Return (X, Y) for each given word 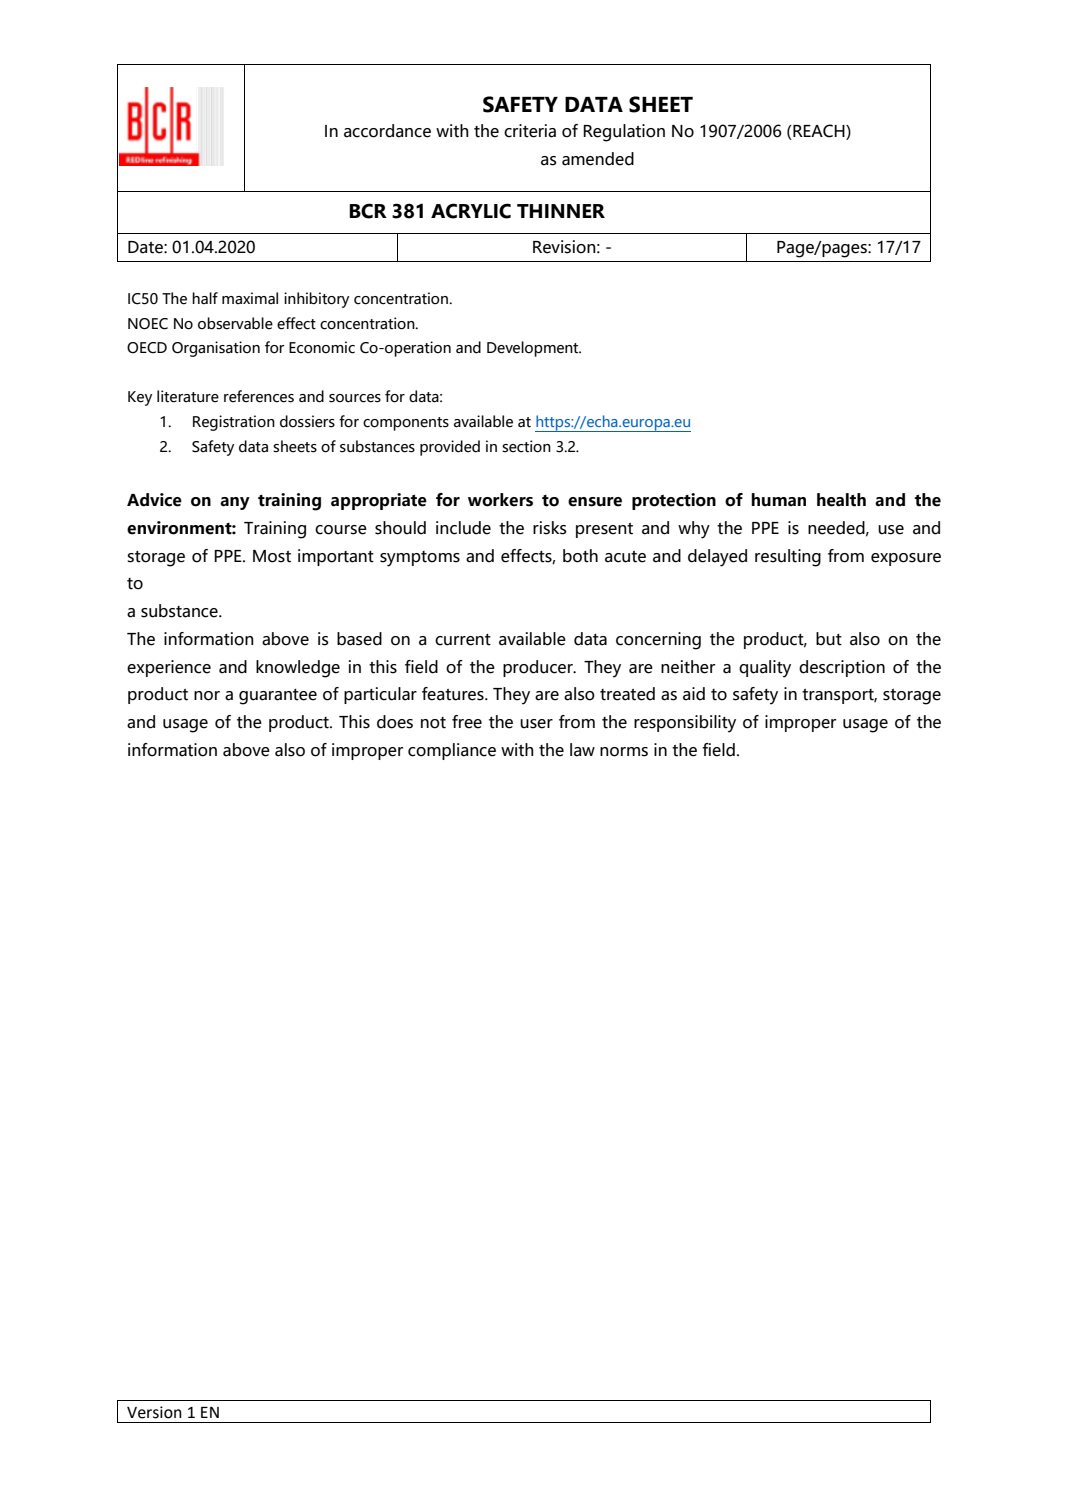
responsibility (685, 724)
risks (550, 528)
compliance (452, 751)
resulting (788, 558)
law (582, 750)
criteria (530, 131)
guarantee (278, 697)
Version (154, 1412)
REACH (819, 132)
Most (272, 556)
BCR (368, 211)
